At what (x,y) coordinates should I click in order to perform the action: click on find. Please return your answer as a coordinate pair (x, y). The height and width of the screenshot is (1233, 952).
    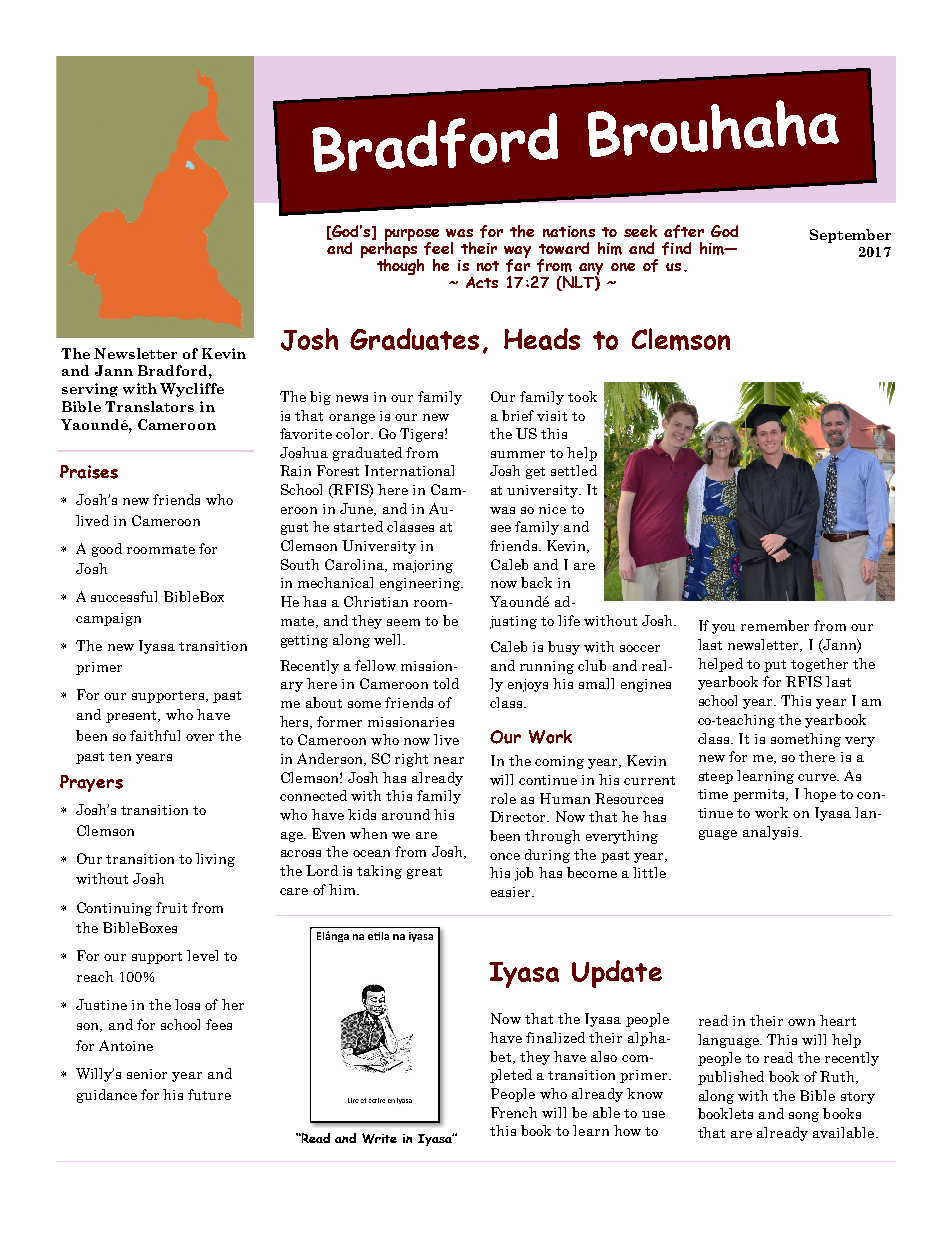
    Looking at the image, I should click on (676, 248).
